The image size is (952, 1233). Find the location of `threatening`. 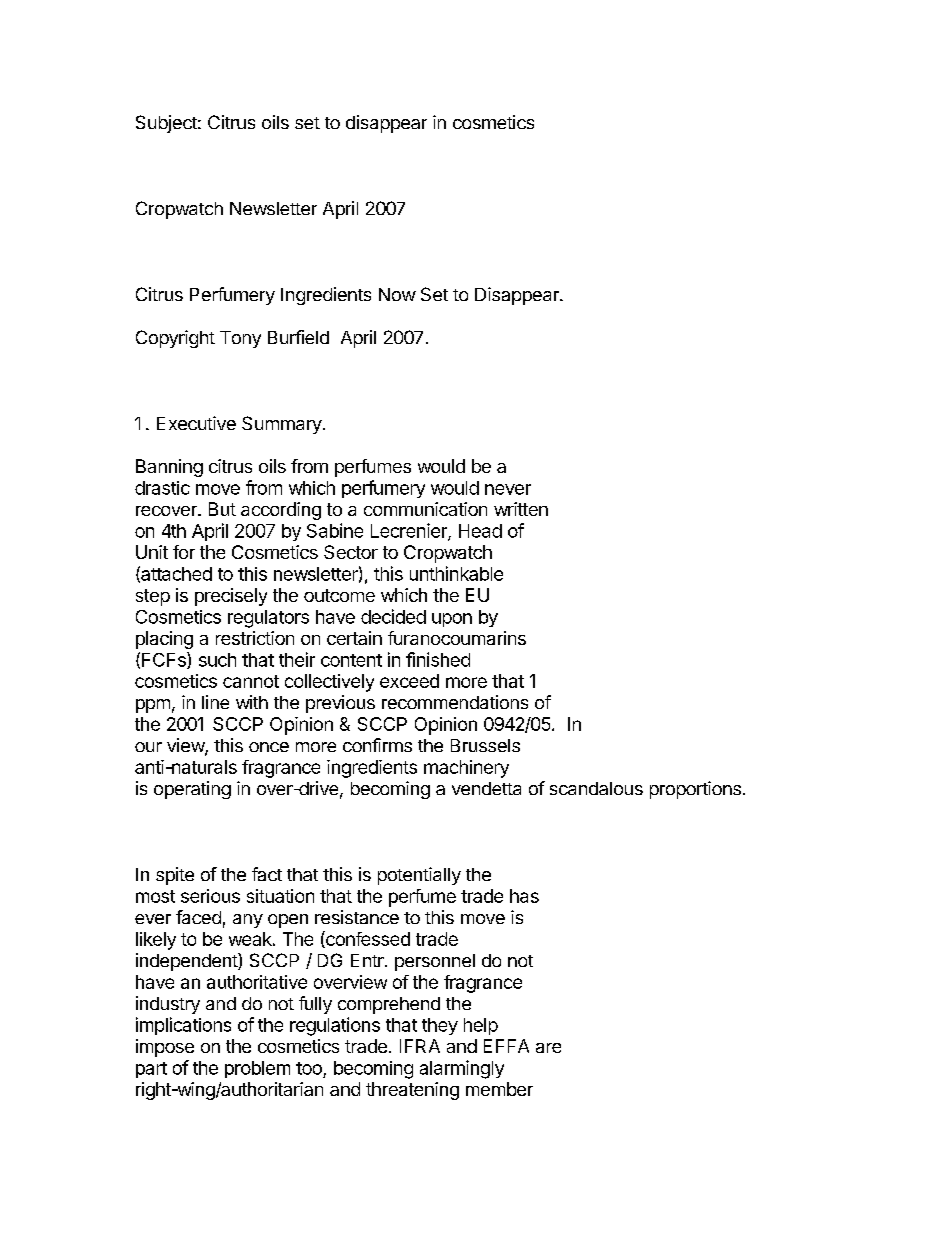

threatening is located at coordinates (412, 1091).
